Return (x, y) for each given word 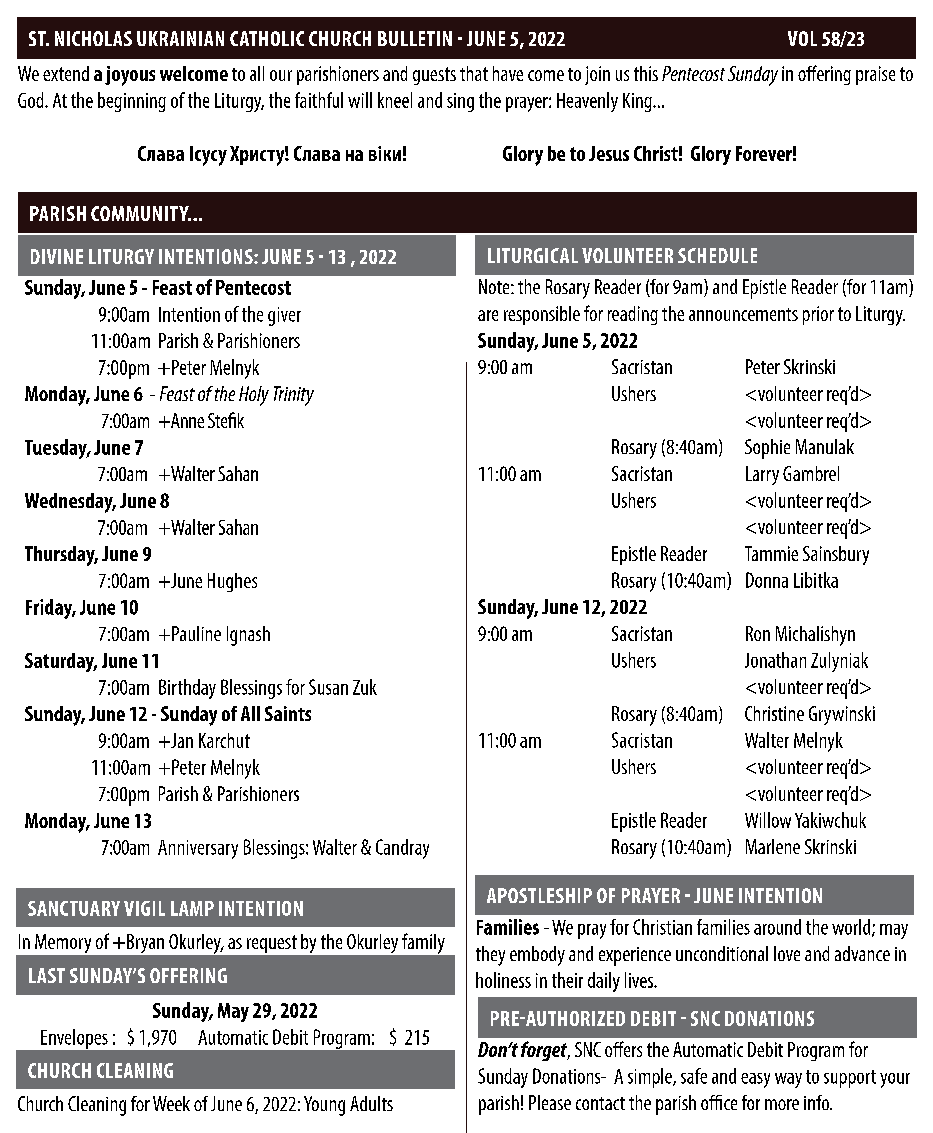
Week (171, 1103)
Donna (767, 580)
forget (545, 1051)
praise (875, 75)
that (474, 73)
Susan (328, 687)
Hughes (232, 582)
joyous (130, 76)
